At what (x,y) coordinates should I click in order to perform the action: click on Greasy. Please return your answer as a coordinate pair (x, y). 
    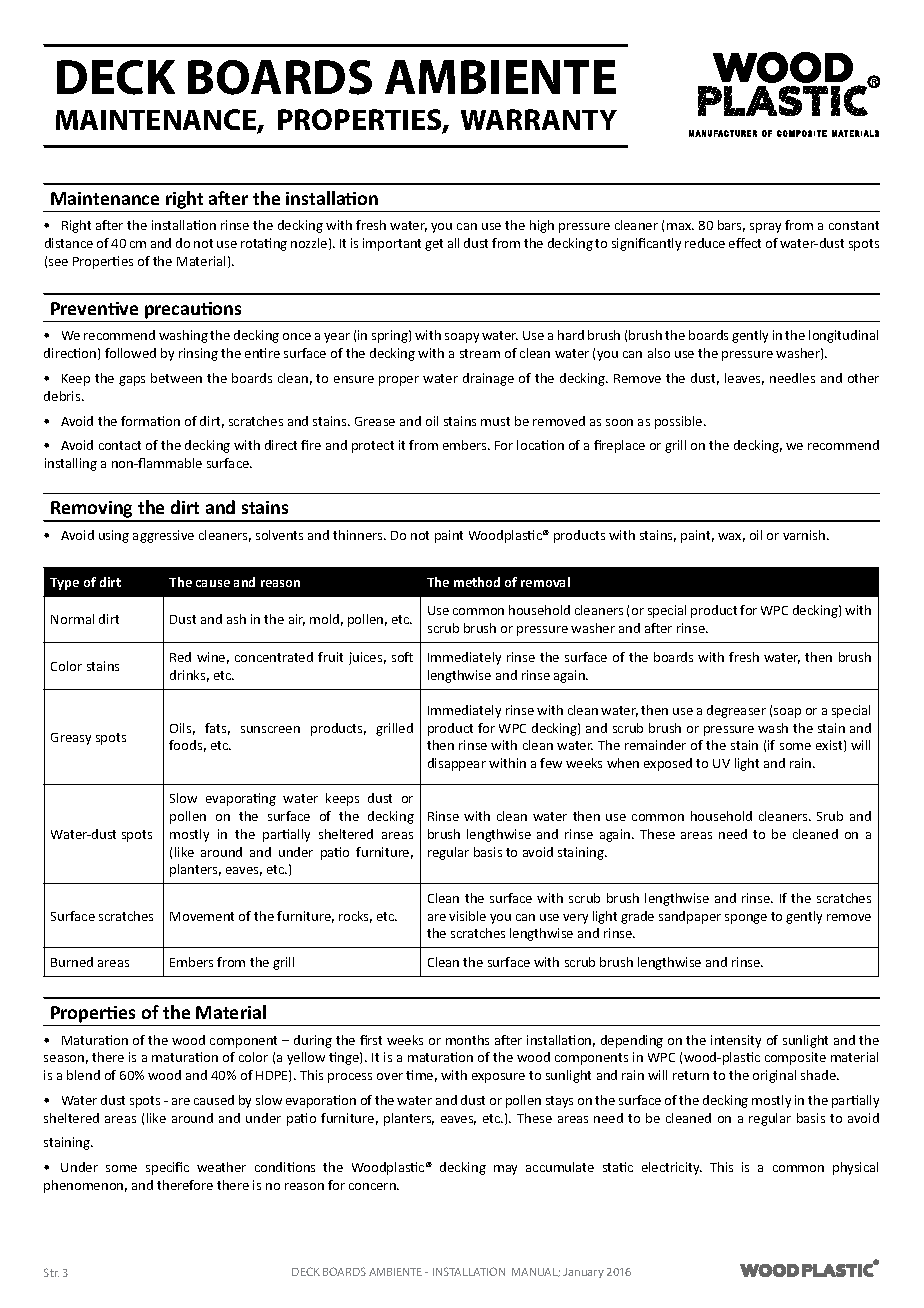
    Looking at the image, I should click on (71, 739).
